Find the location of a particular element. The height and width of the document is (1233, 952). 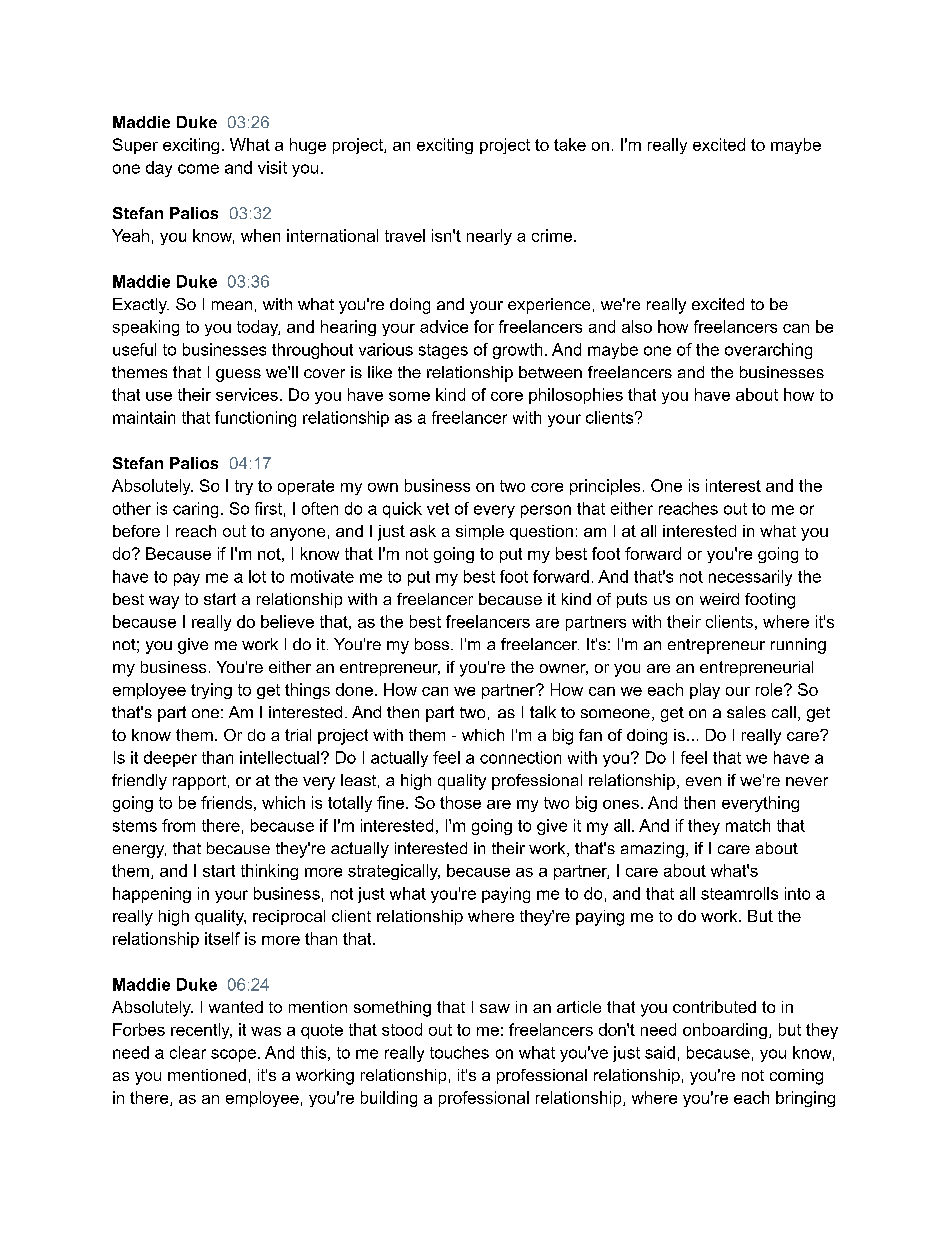

scope is located at coordinates (233, 1055).
